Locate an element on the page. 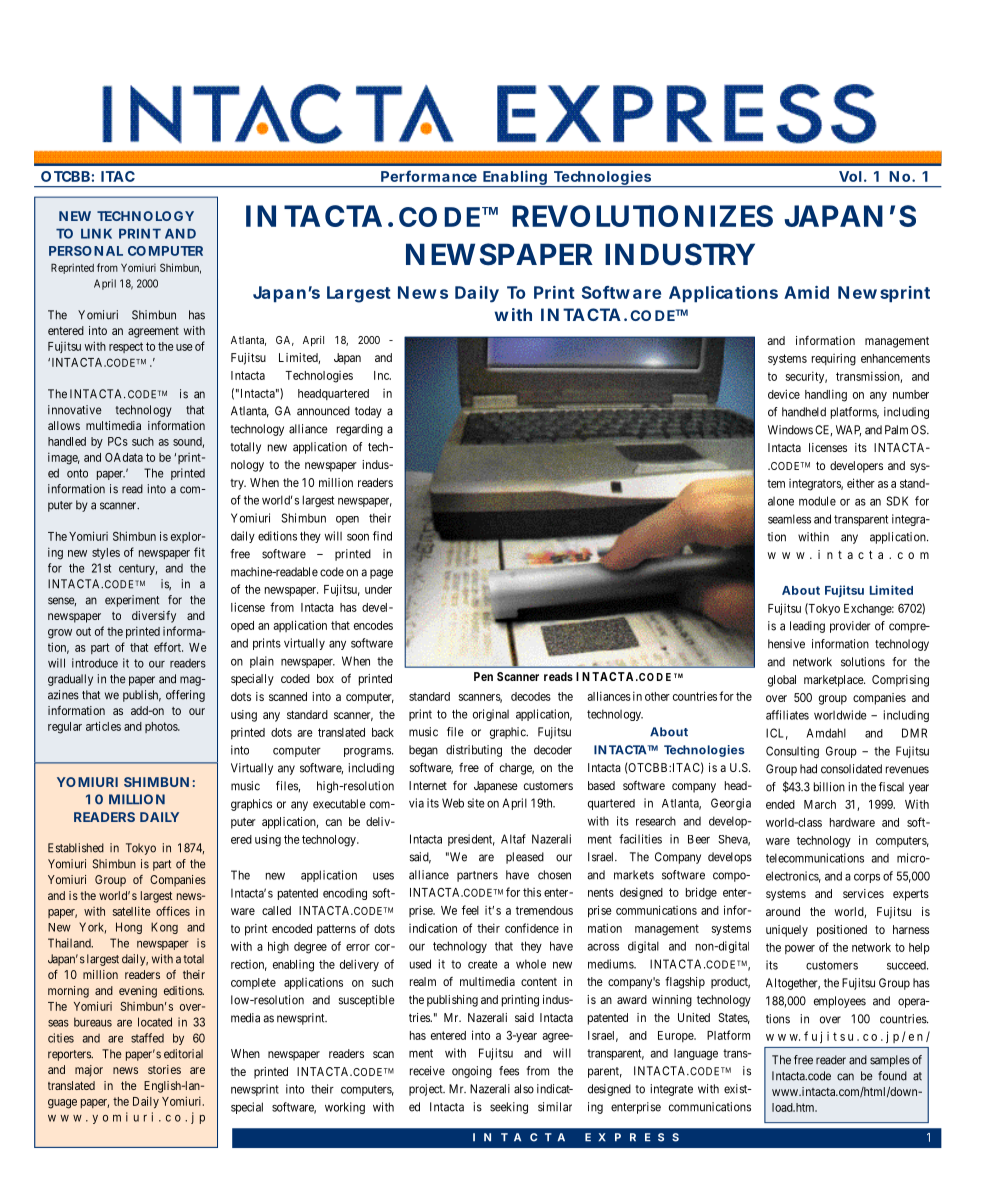 The height and width of the document is (1184, 1008). stories is located at coordinates (164, 1069).
